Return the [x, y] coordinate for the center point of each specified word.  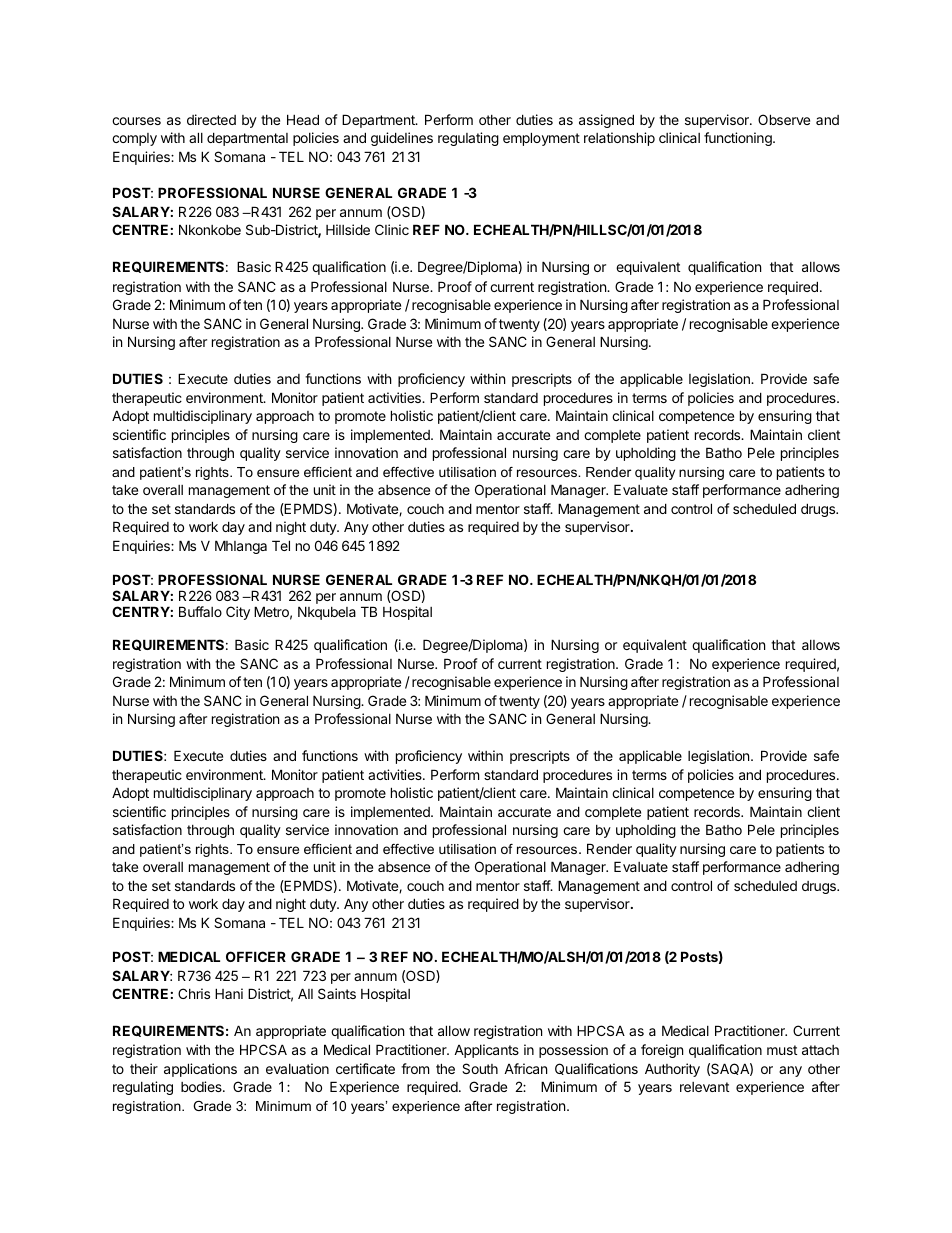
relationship [619, 139]
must [782, 1050]
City [238, 613]
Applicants [486, 1051]
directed [211, 119]
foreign [662, 1051]
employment [541, 139]
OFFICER [256, 956]
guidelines [402, 139]
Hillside [348, 229]
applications [200, 1070]
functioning [739, 139]
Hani [229, 993]
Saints [337, 993]
